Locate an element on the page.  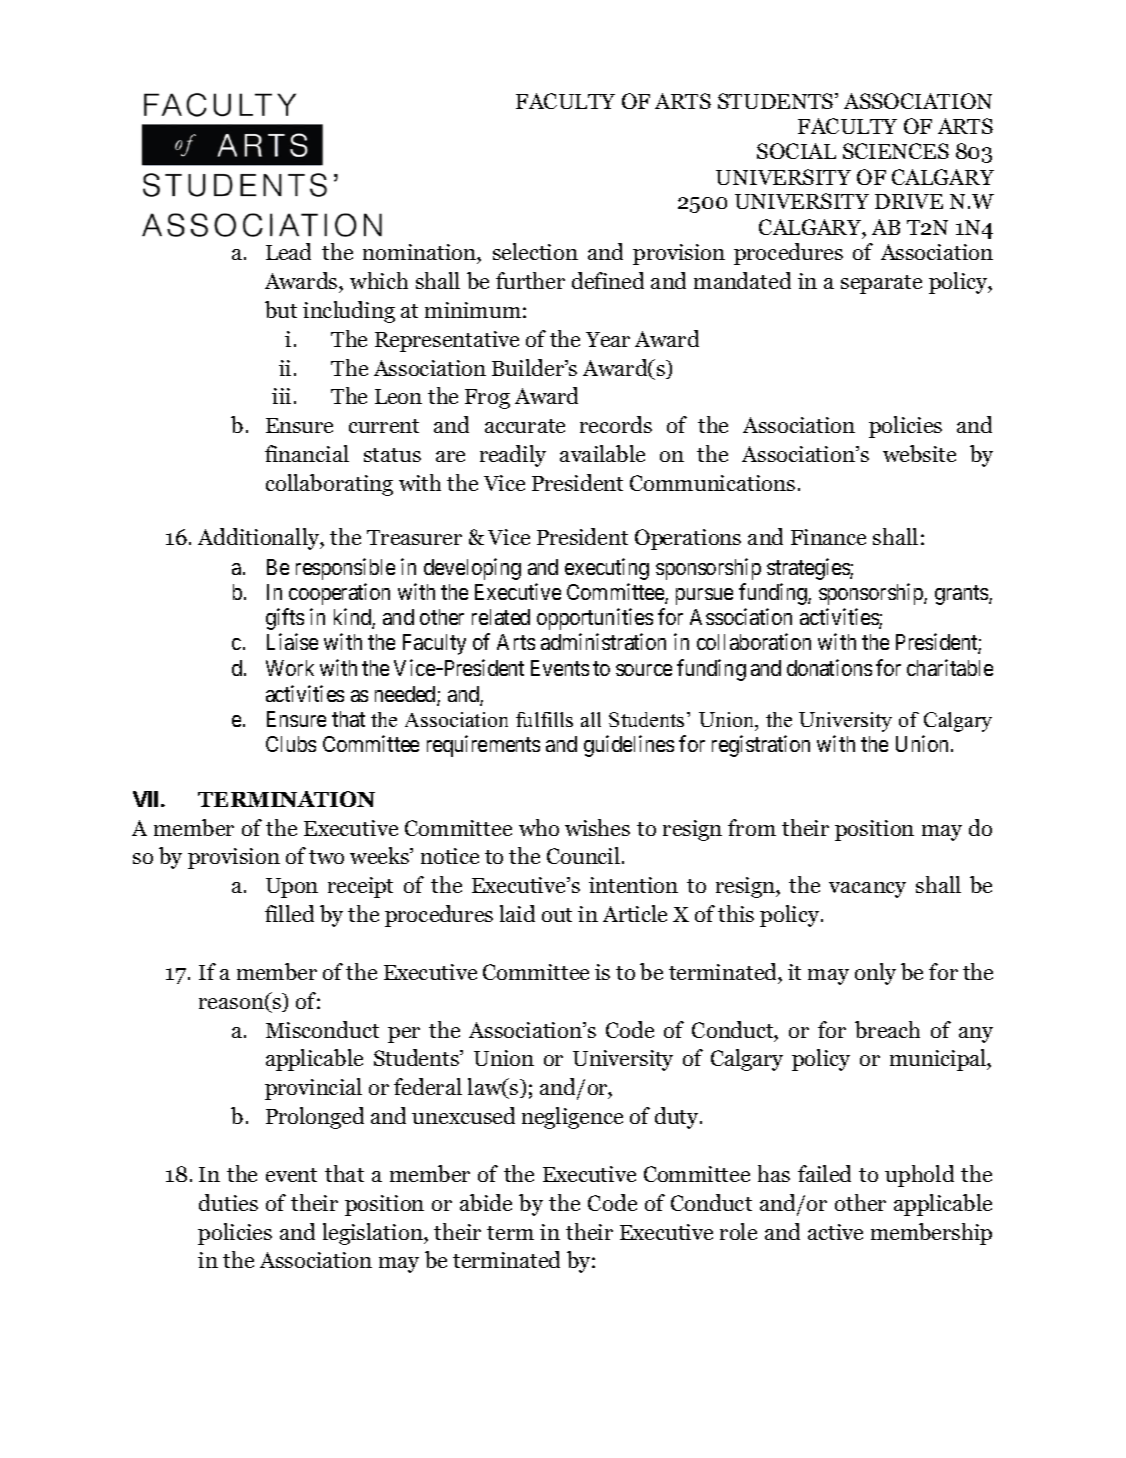
donations is located at coordinates (829, 667).
